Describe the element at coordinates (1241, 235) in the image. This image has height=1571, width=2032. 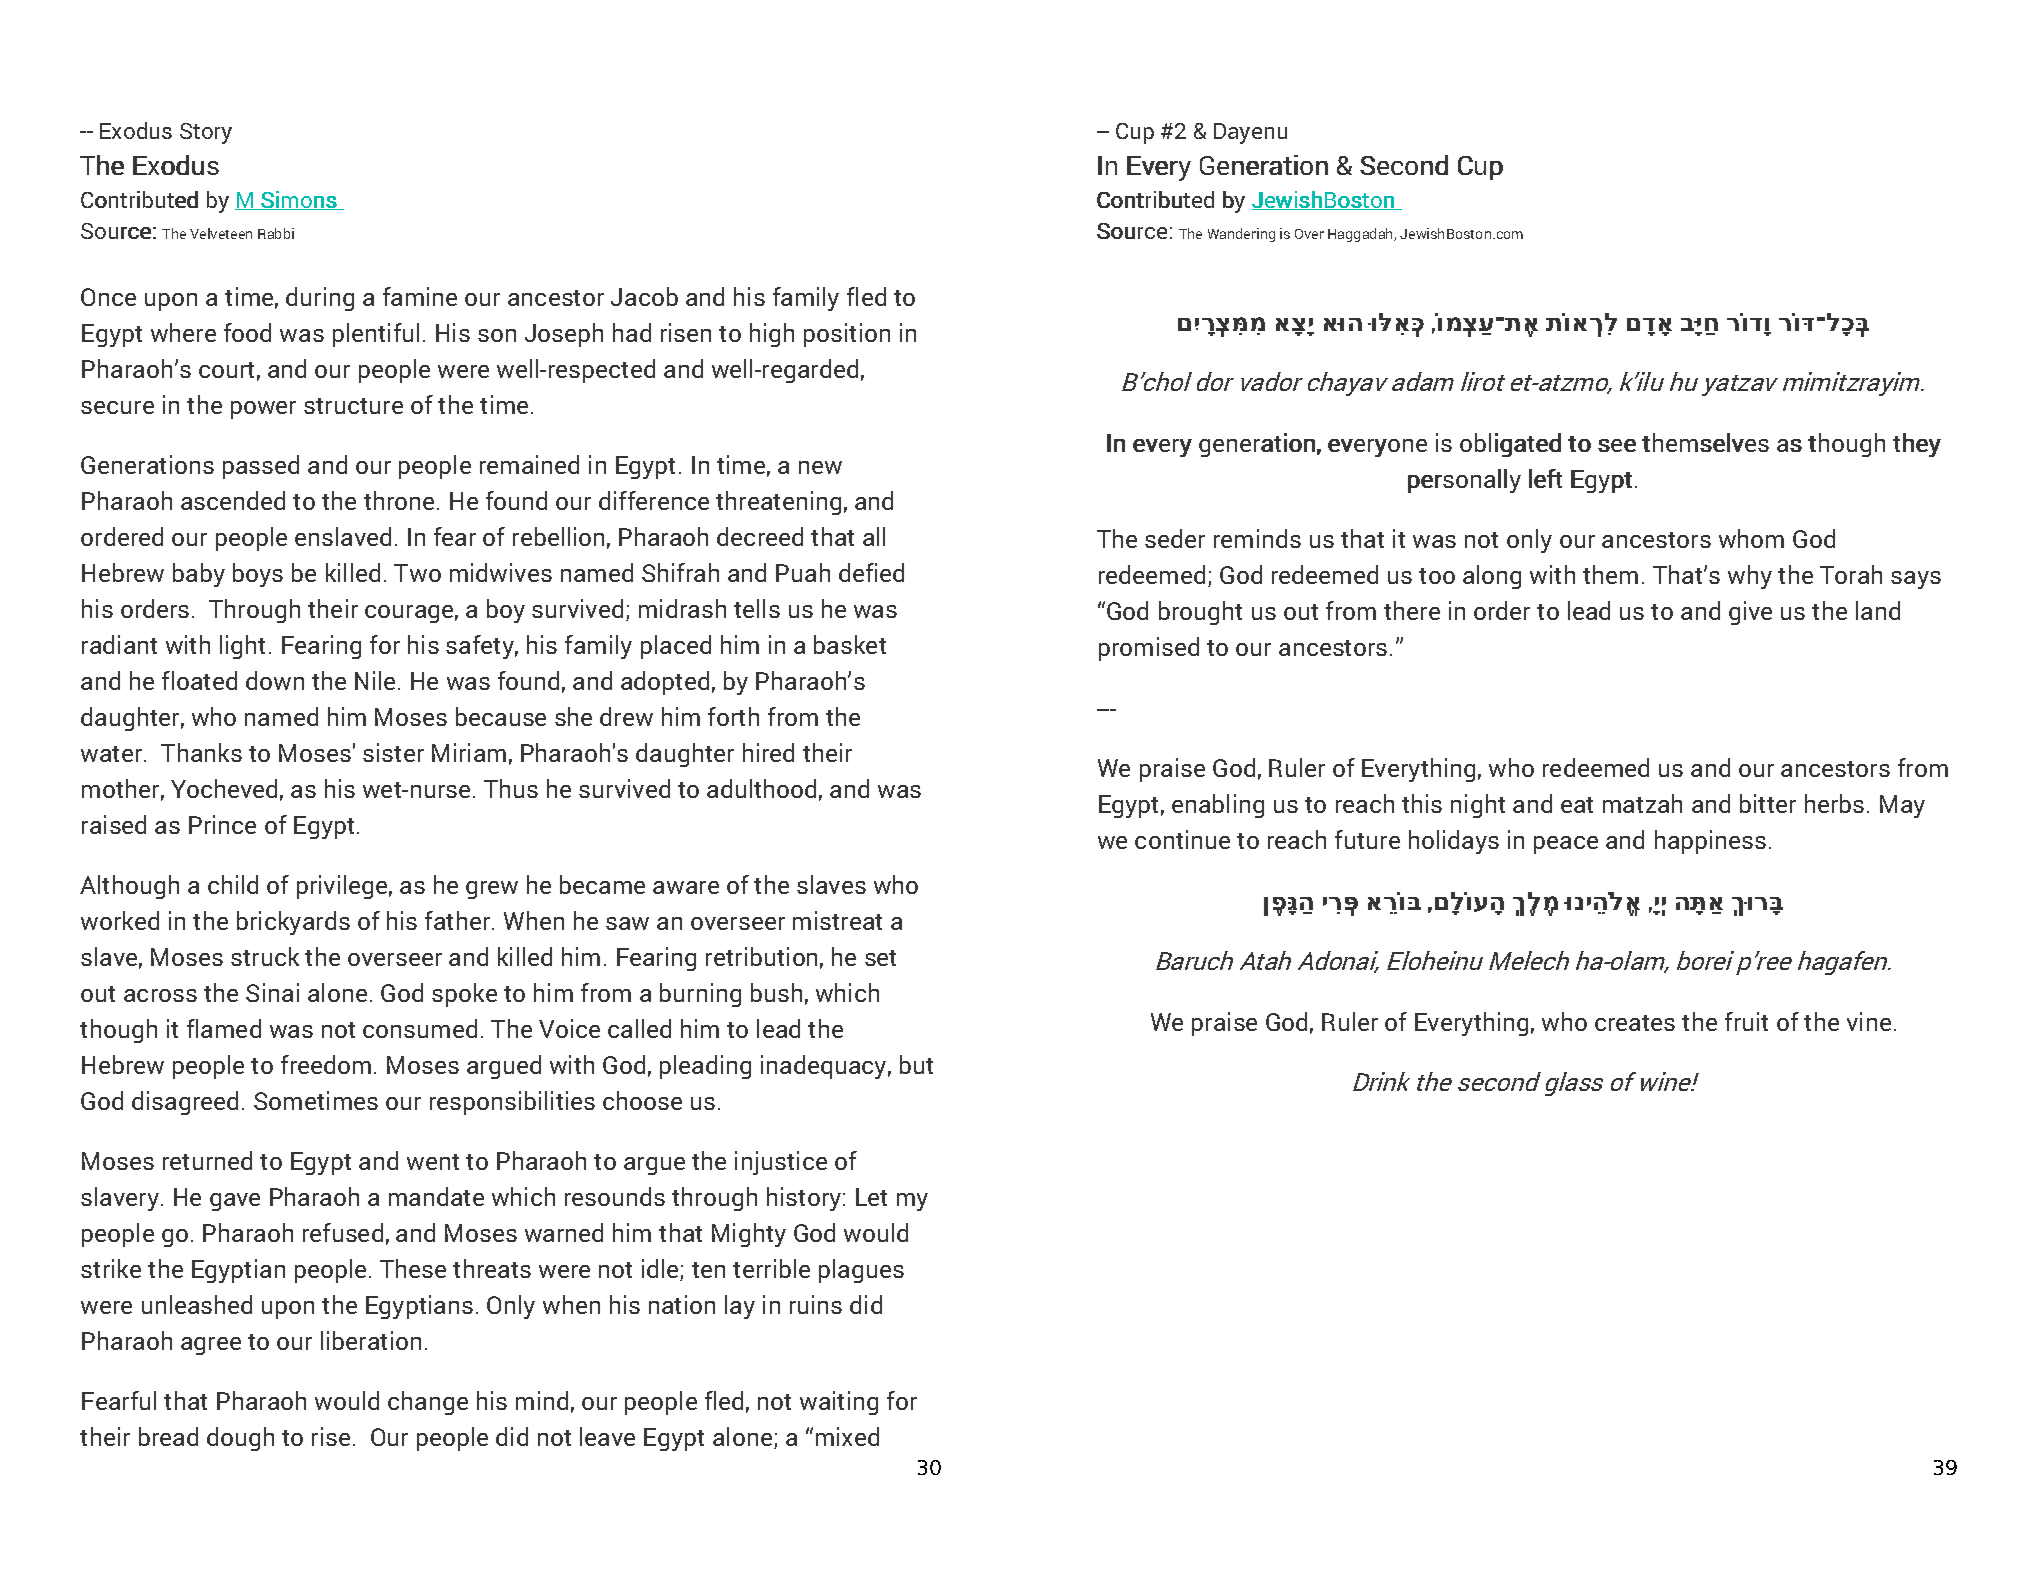
I see `Wandering` at that location.
